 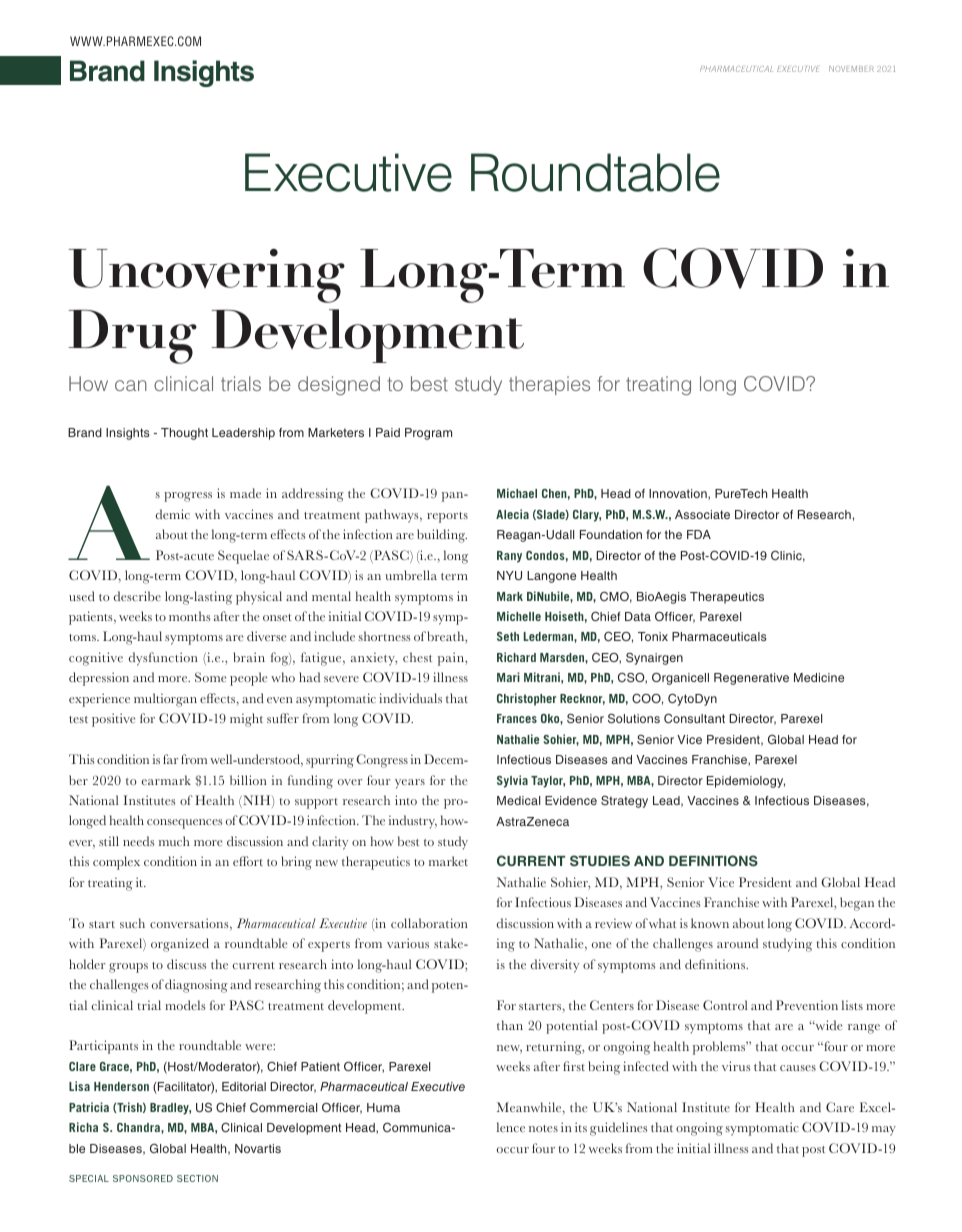 I want to click on Program, so click(x=428, y=434).
